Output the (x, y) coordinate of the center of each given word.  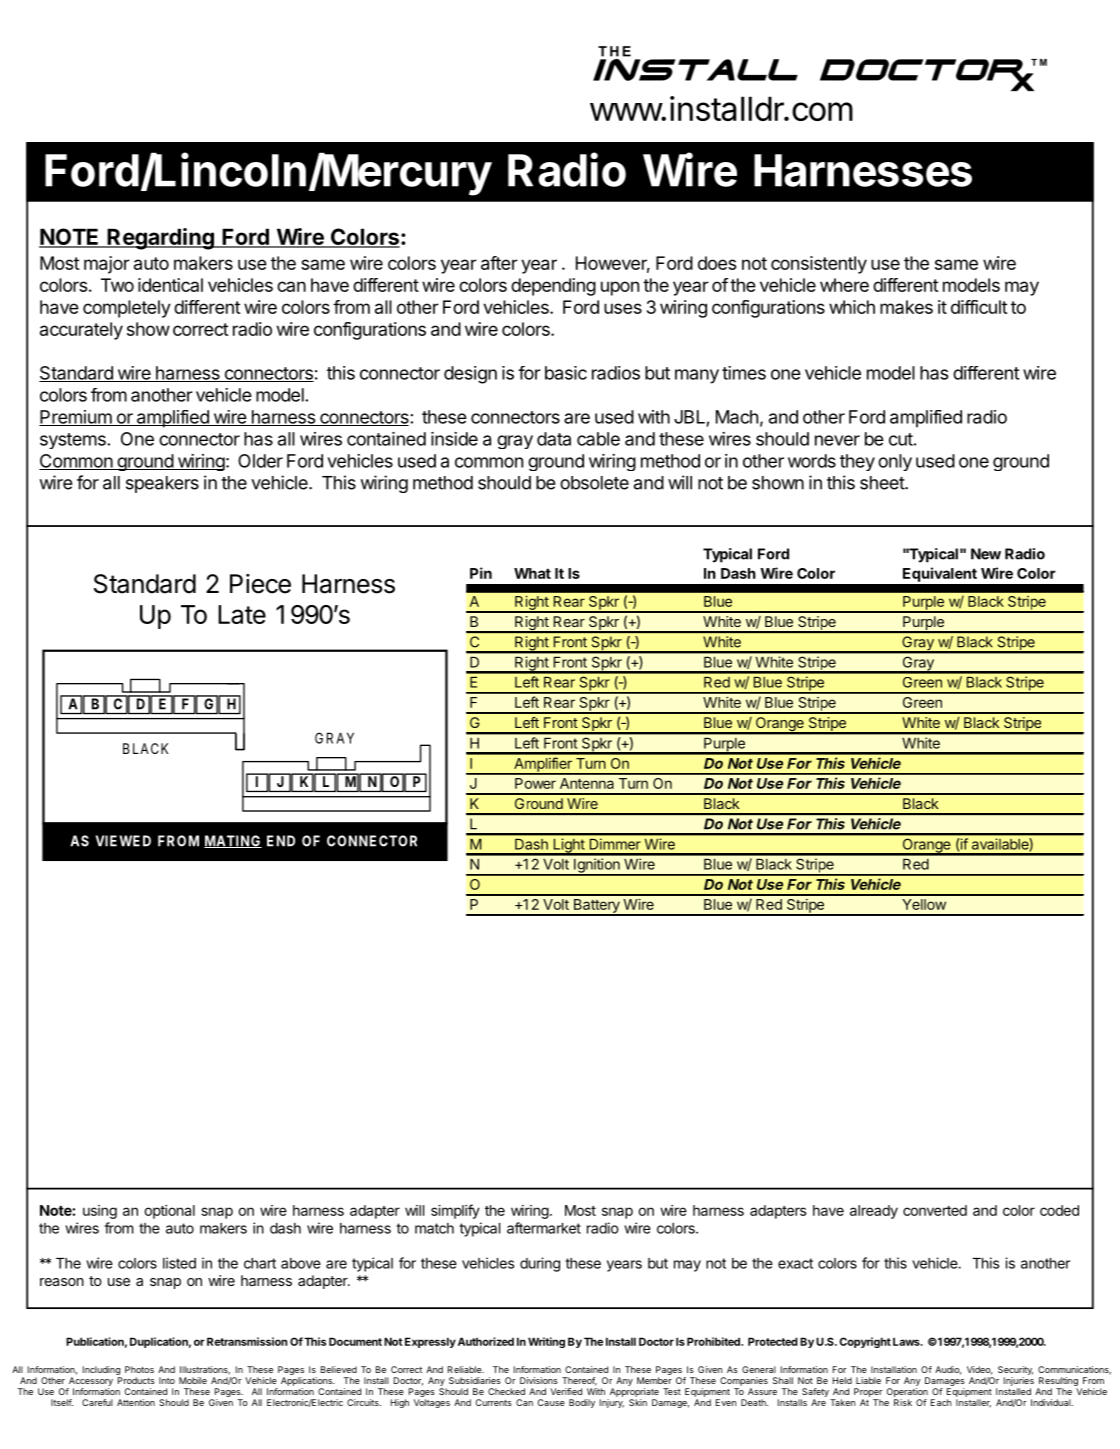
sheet (883, 483)
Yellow (924, 904)
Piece (260, 584)
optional (169, 1212)
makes (906, 307)
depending (553, 287)
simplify (455, 1211)
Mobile (193, 1380)
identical (170, 285)
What (532, 573)
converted (935, 1210)
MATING (233, 841)
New (986, 554)
